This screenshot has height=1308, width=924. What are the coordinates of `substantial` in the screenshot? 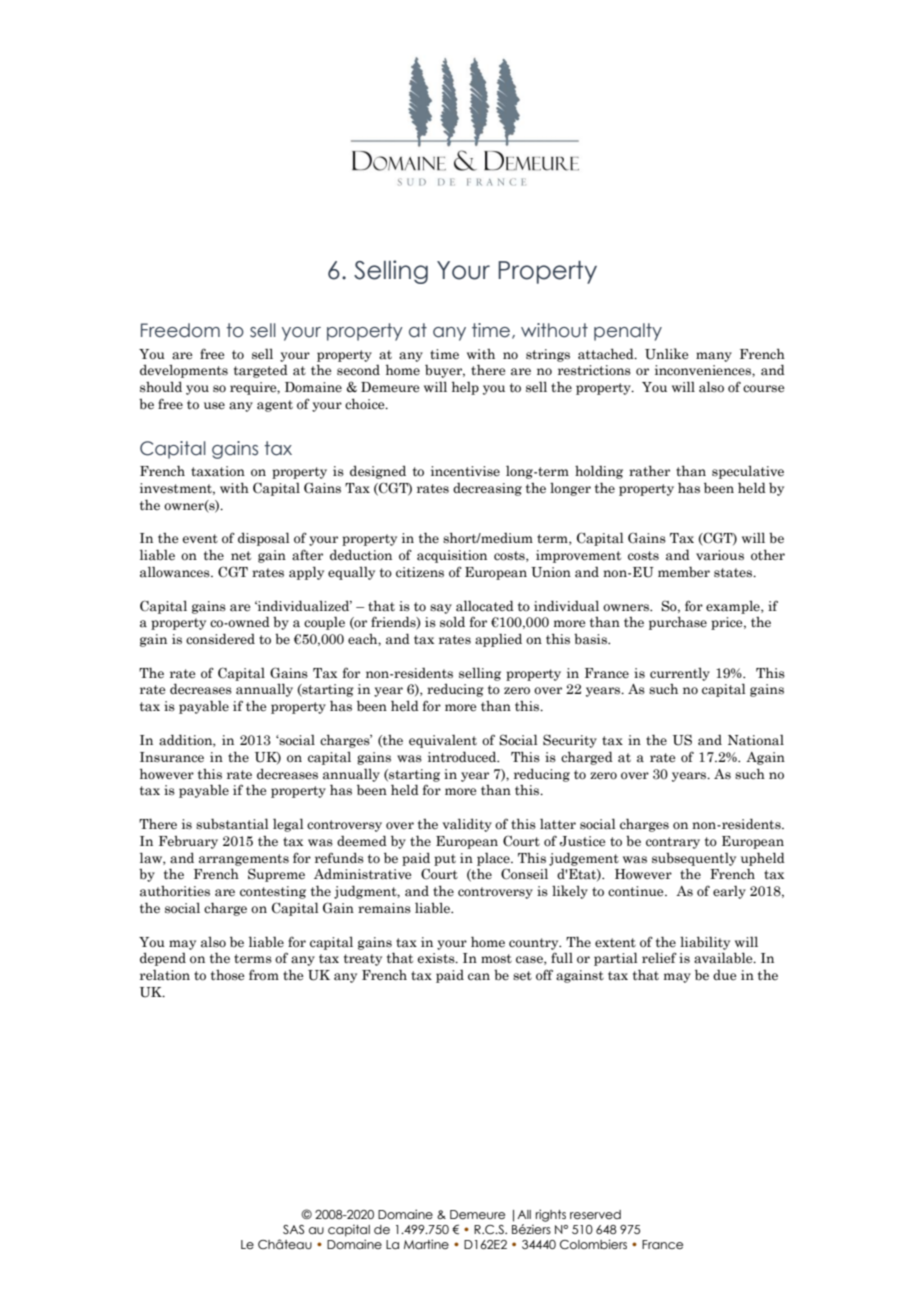 It's located at (232, 824).
